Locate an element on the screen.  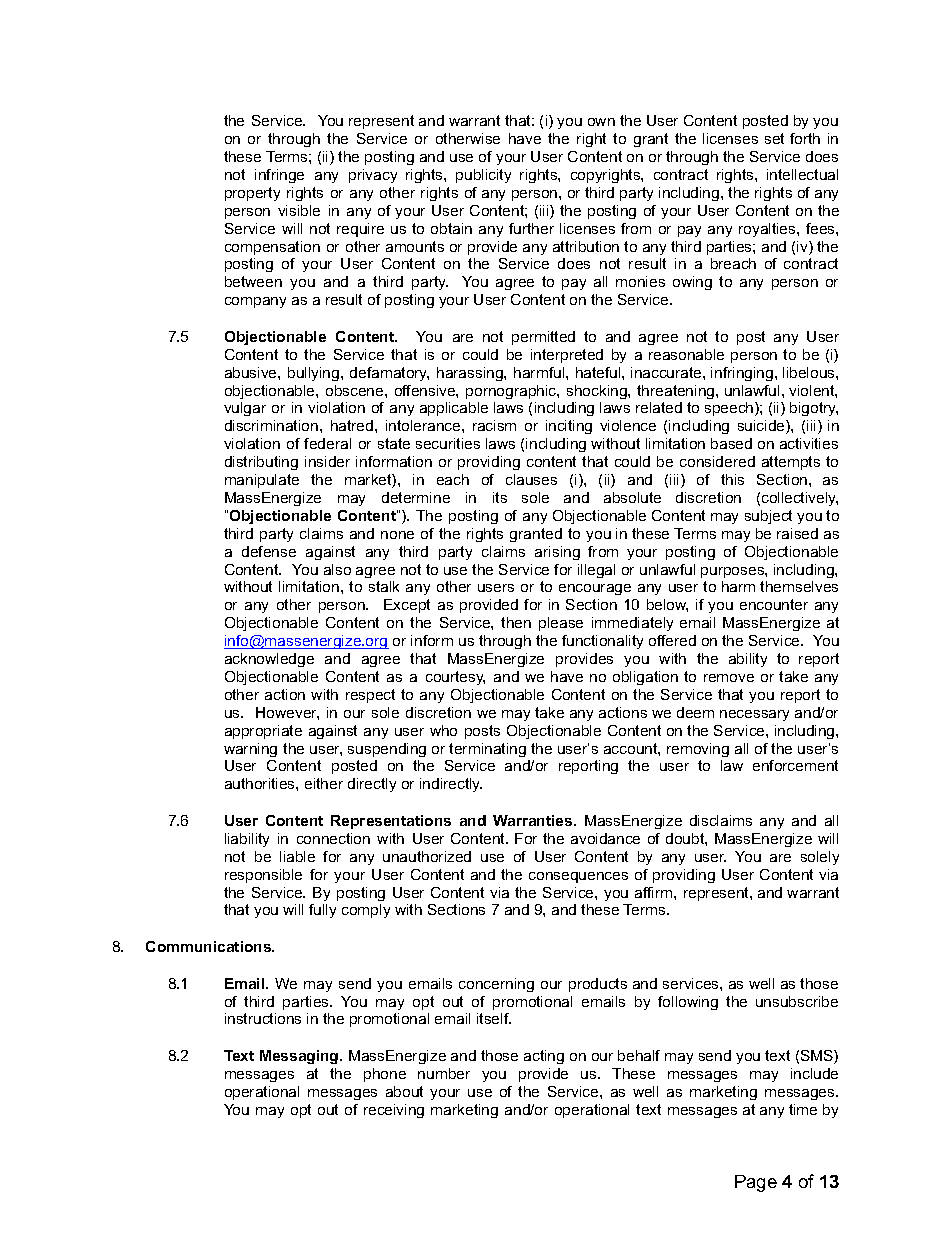
terminating is located at coordinates (487, 750).
